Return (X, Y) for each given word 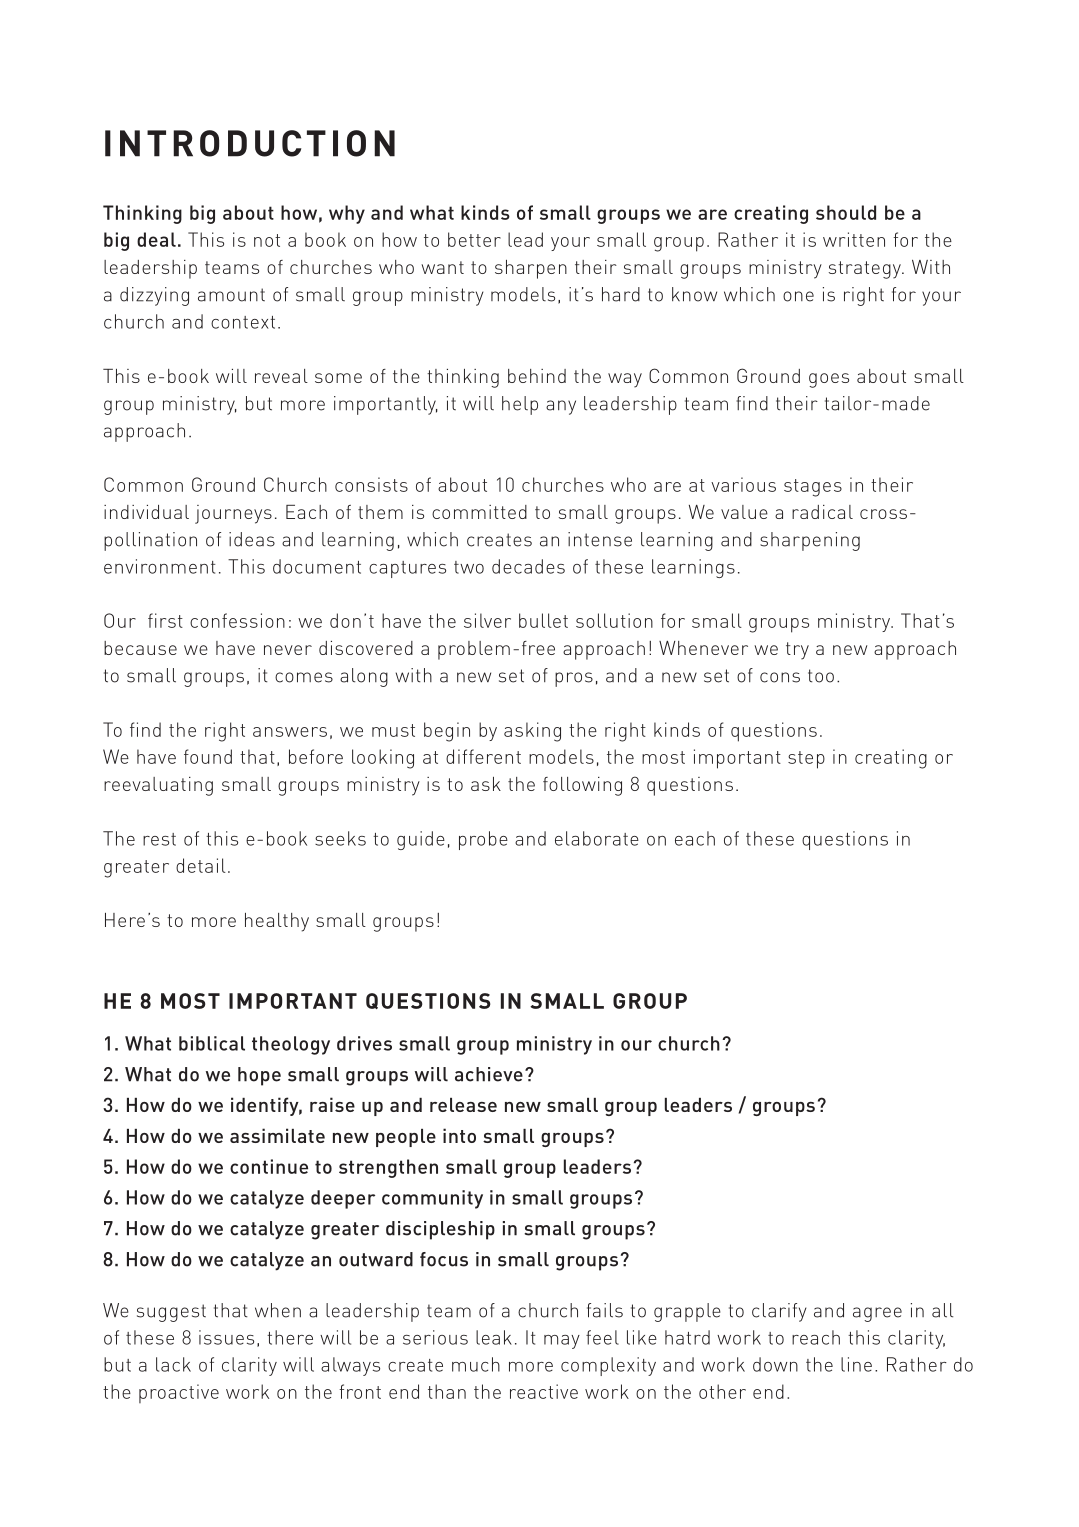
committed (479, 512)
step (806, 760)
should (846, 212)
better (474, 239)
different (483, 756)
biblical (212, 1043)
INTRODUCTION (250, 143)
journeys (233, 514)
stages (813, 488)
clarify (779, 1312)
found (208, 756)
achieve (489, 1074)
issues (226, 1337)
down (775, 1364)
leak (494, 1337)
